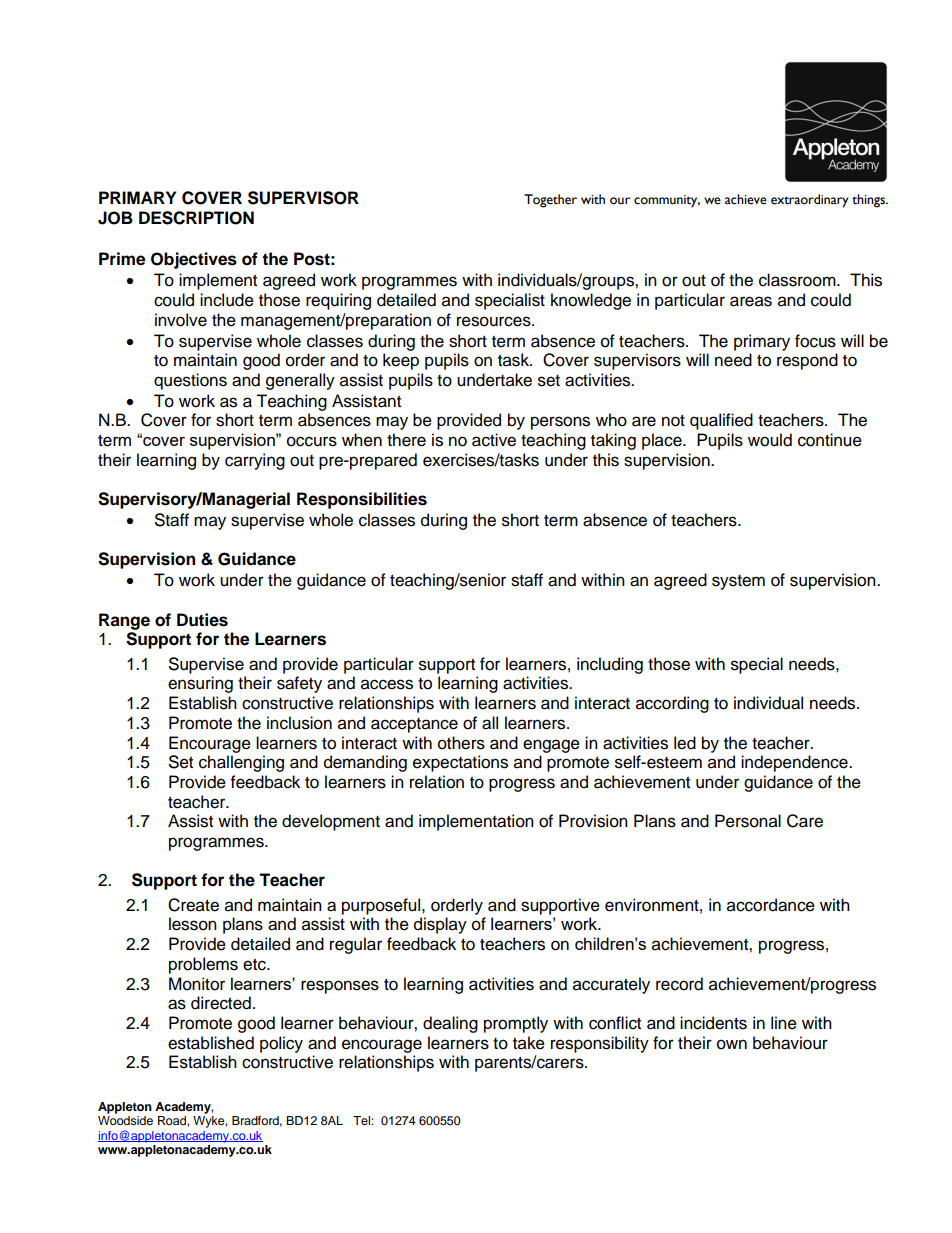 This screenshot has width=952, height=1233. What do you see at coordinates (440, 925) in the screenshot?
I see `display` at bounding box center [440, 925].
